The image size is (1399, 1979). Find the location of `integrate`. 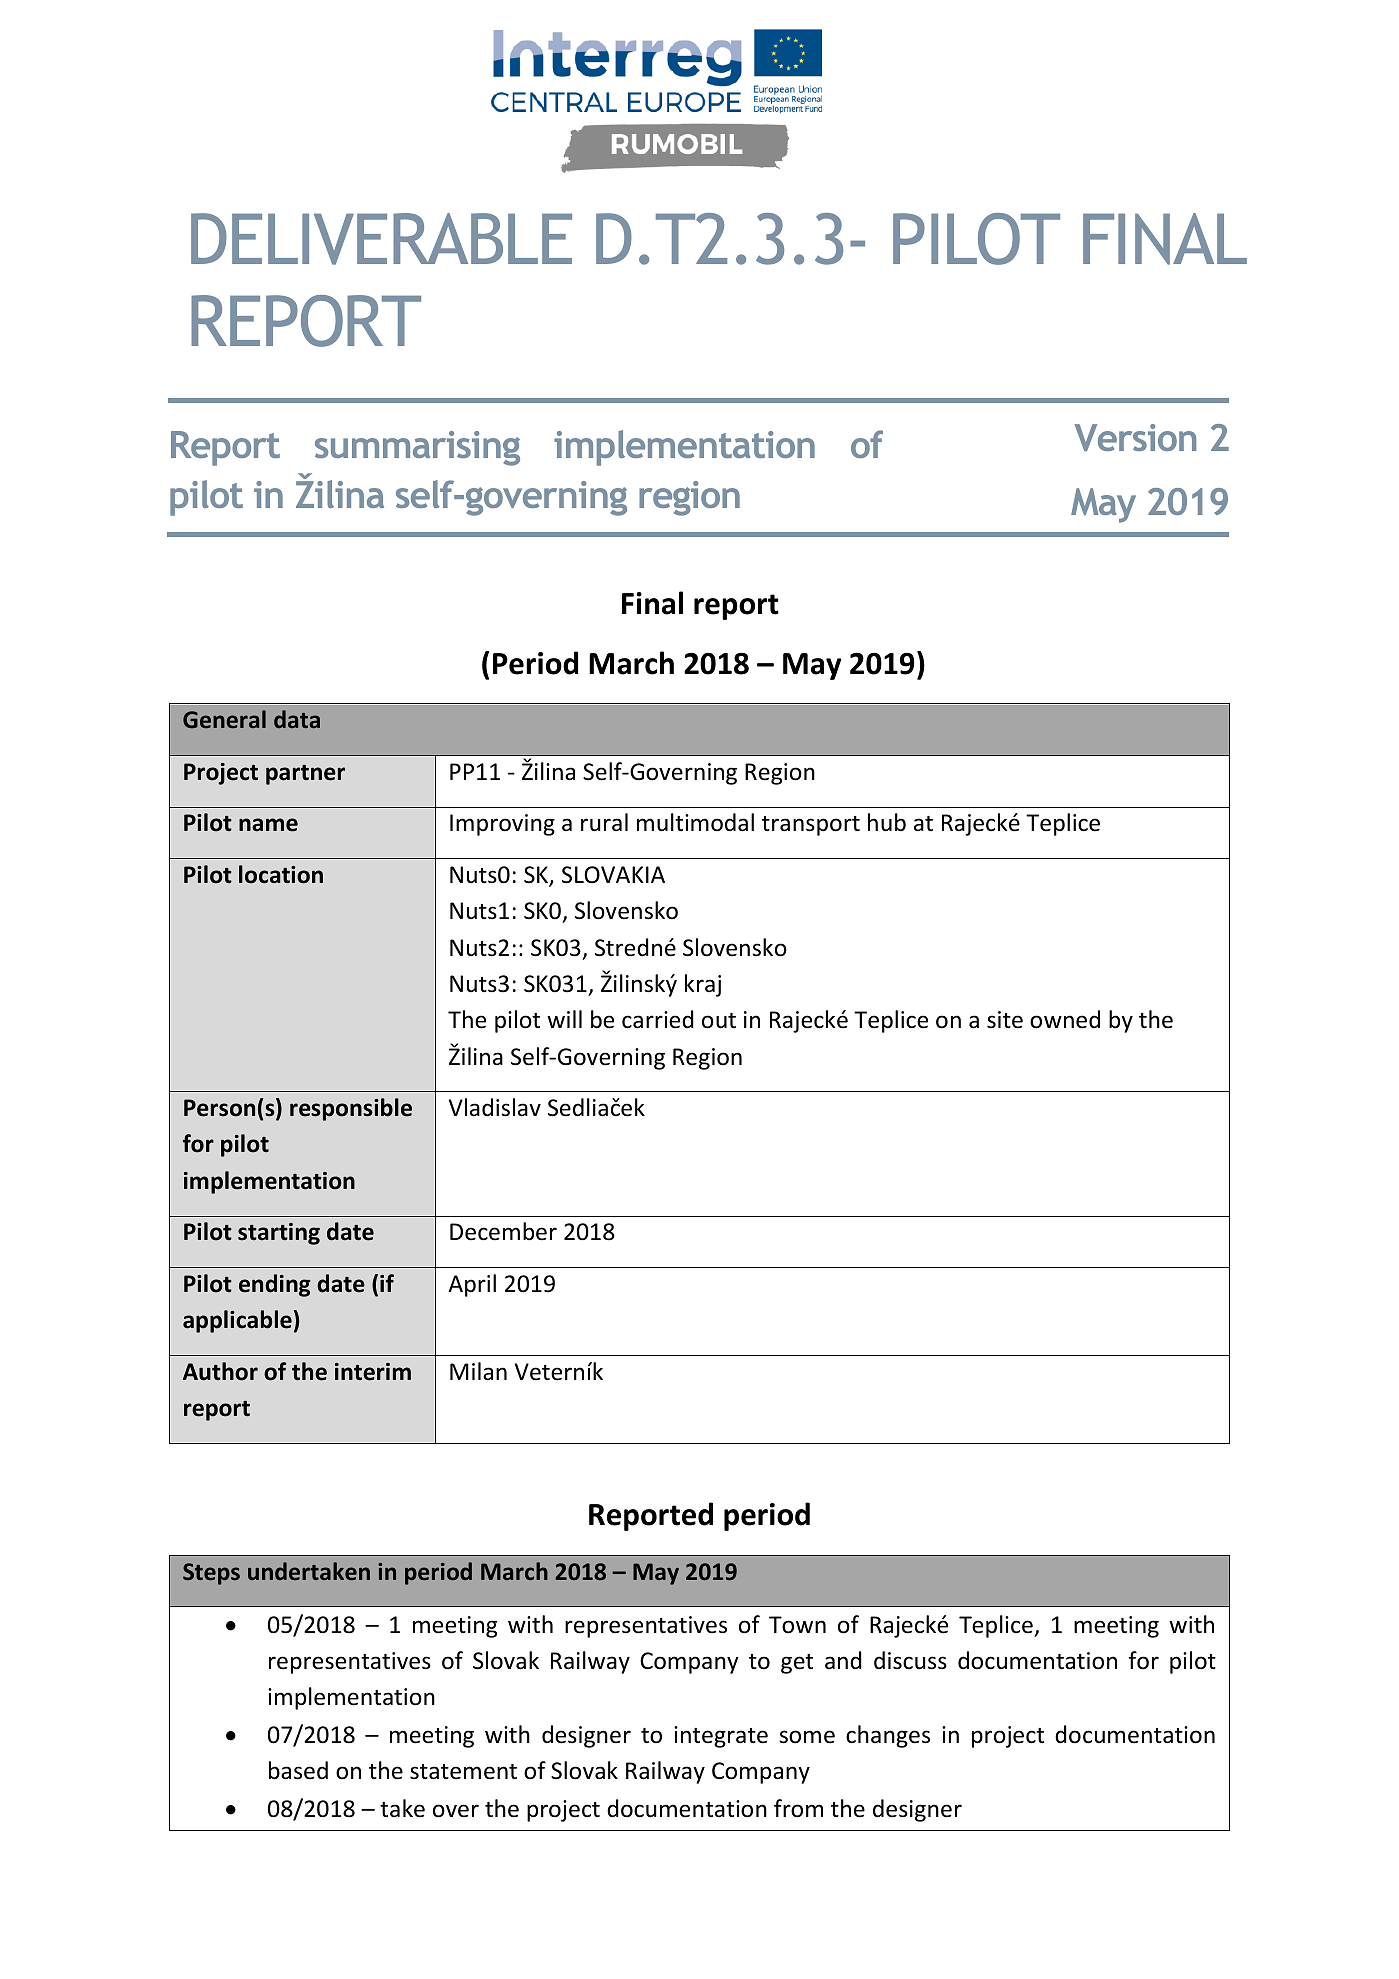

integrate is located at coordinates (721, 1737).
